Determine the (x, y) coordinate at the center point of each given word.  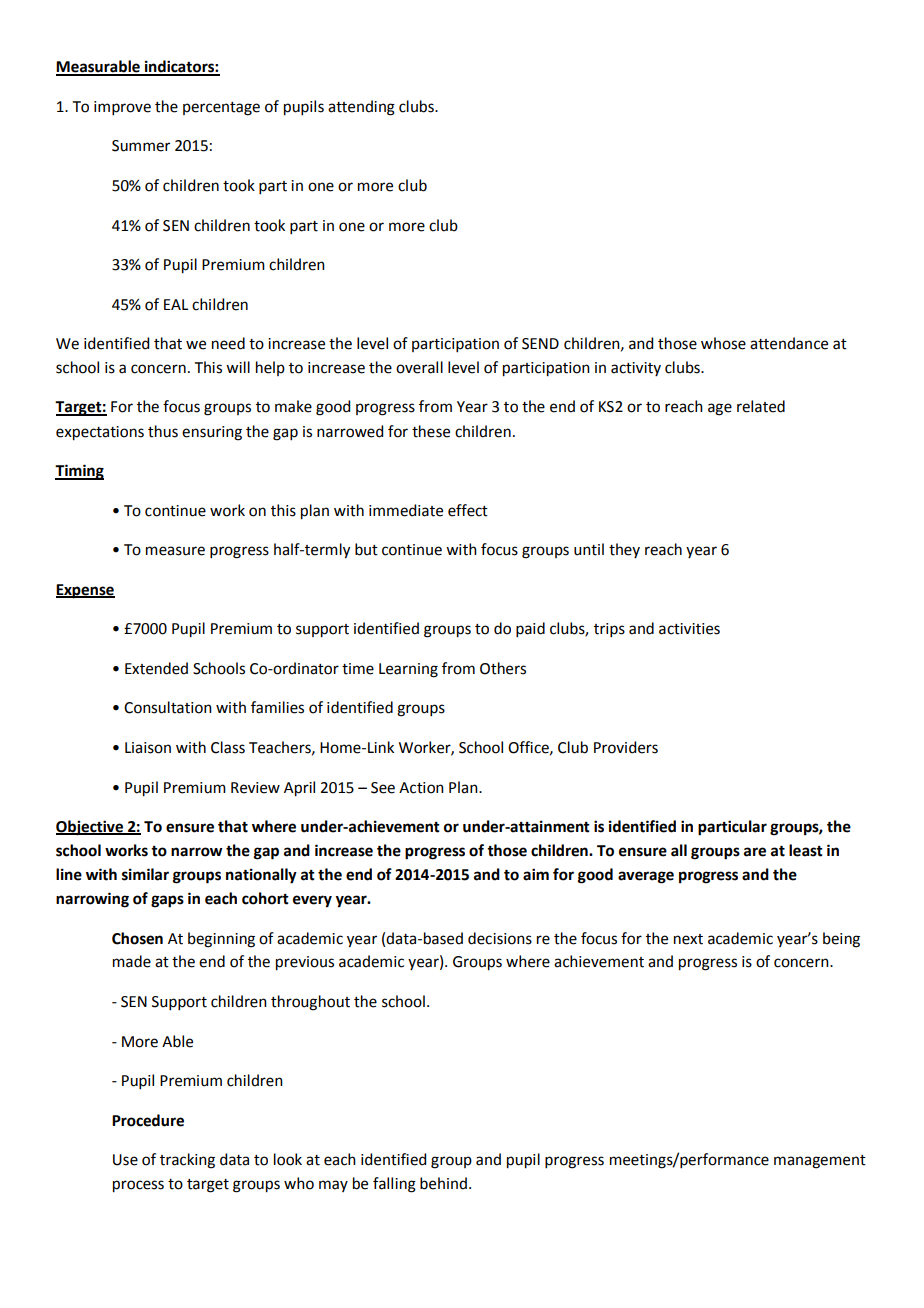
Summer (141, 146)
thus (163, 431)
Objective (91, 828)
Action (421, 788)
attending (361, 108)
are (755, 852)
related (761, 406)
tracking (187, 1161)
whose (723, 343)
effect (468, 510)
